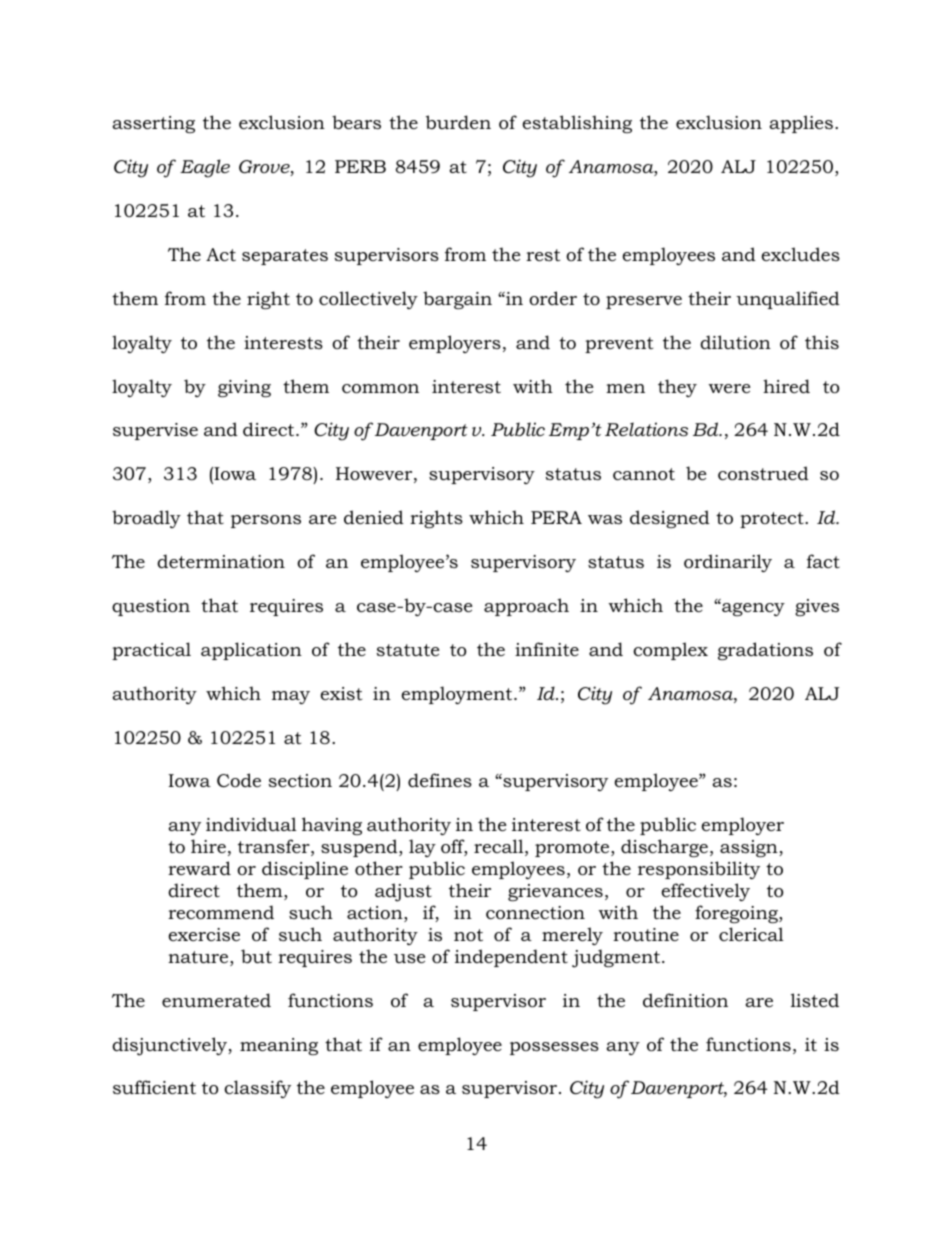  I want to click on burden, so click(458, 122).
